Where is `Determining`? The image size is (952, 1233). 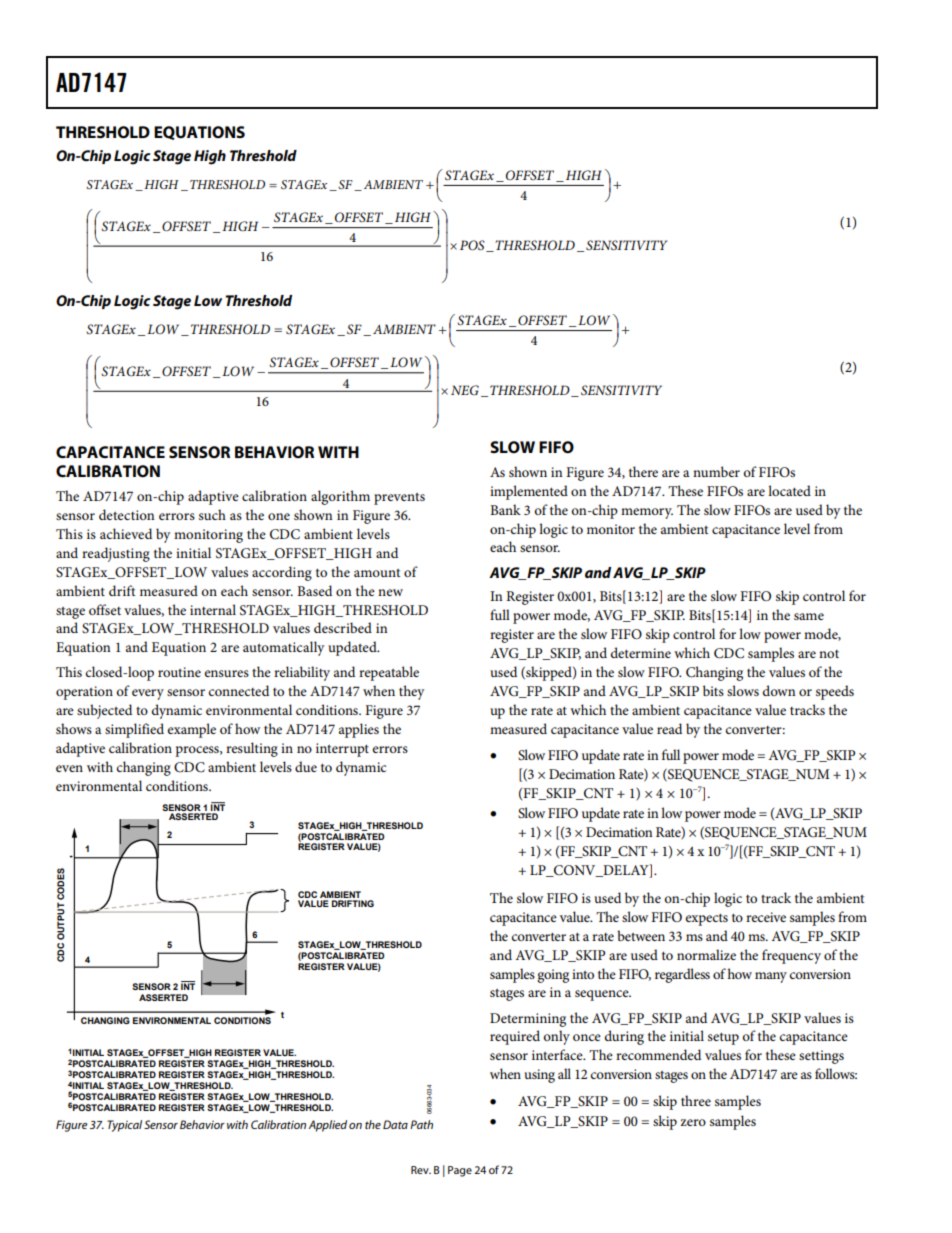 Determining is located at coordinates (528, 1020).
